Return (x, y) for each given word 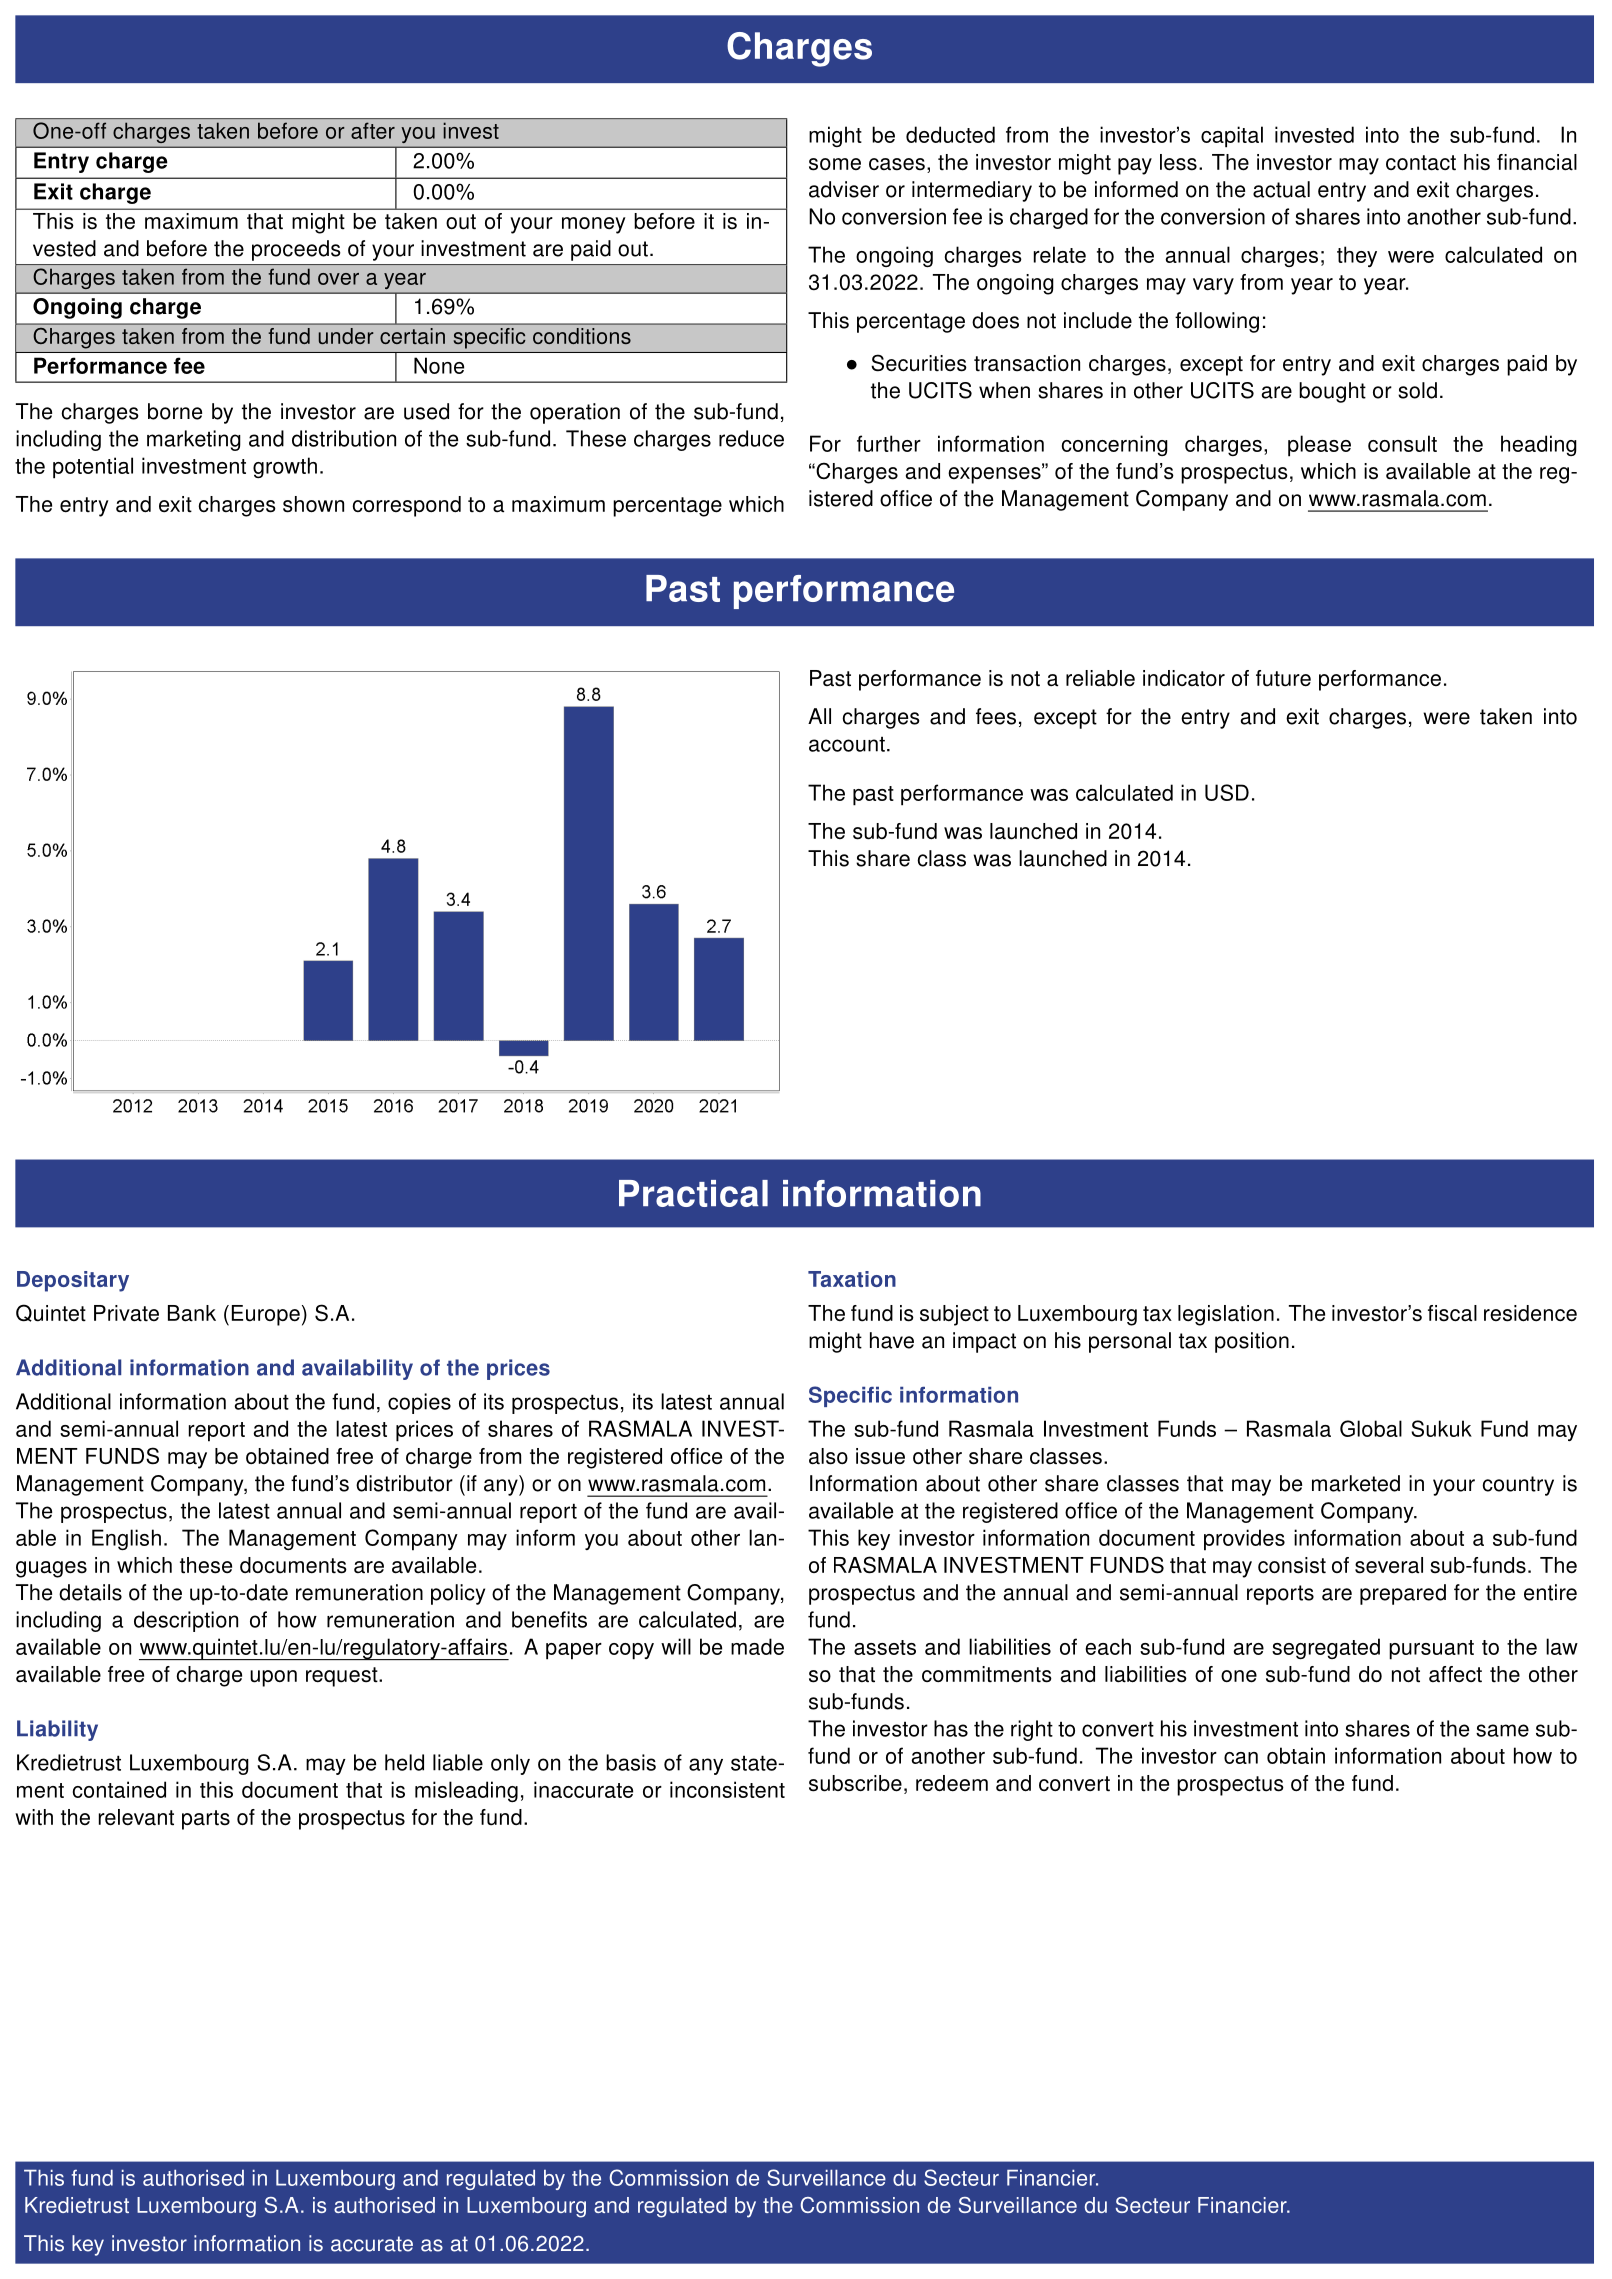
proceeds (296, 250)
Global (1371, 1428)
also (828, 1456)
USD (1227, 792)
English (126, 1539)
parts (206, 1820)
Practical (693, 1193)
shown (313, 504)
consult (1402, 443)
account (847, 744)
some (835, 164)
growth (285, 467)
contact (1421, 163)
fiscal (1452, 1313)
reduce (751, 438)
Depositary (73, 1281)
